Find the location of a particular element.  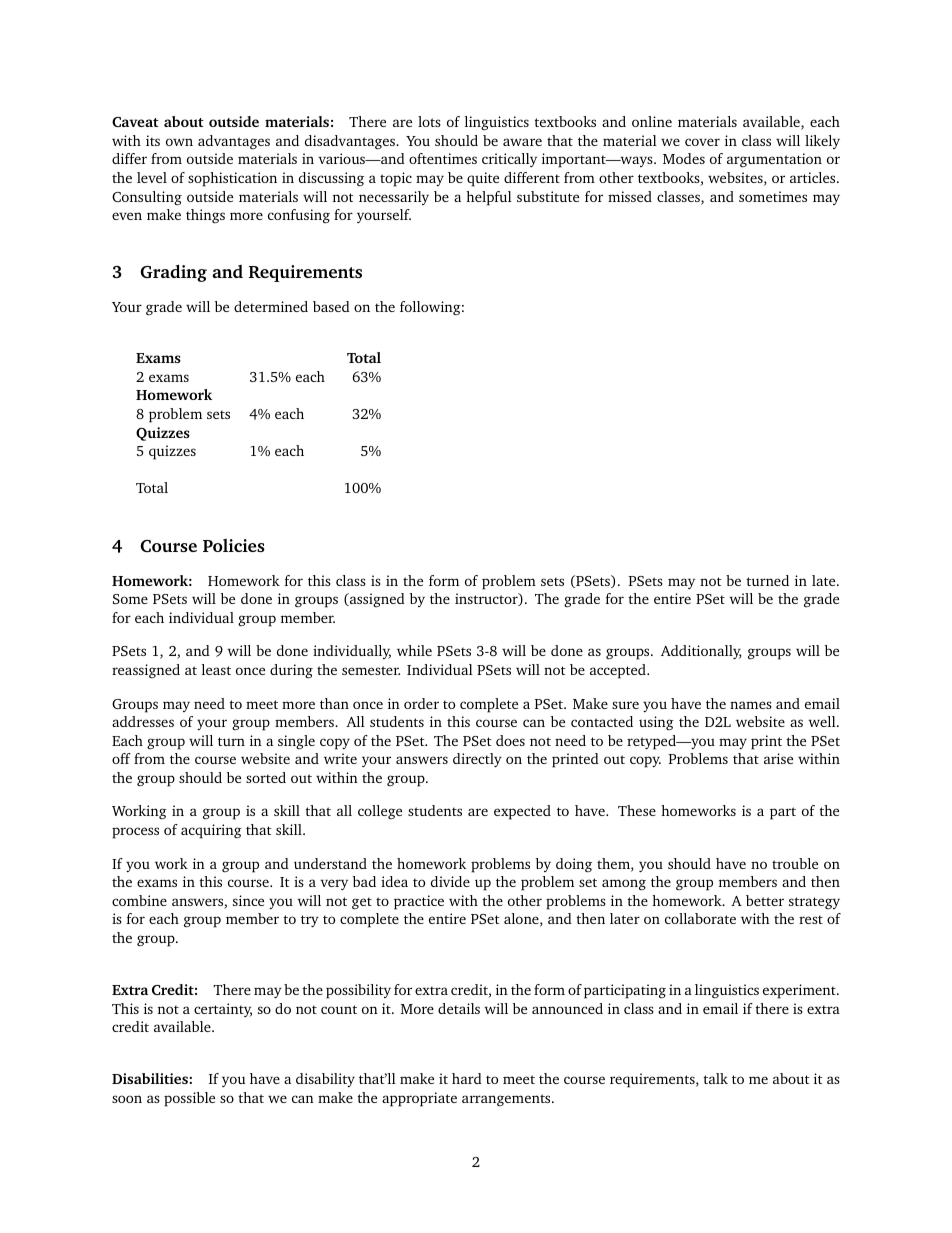

Additionally is located at coordinates (701, 652).
